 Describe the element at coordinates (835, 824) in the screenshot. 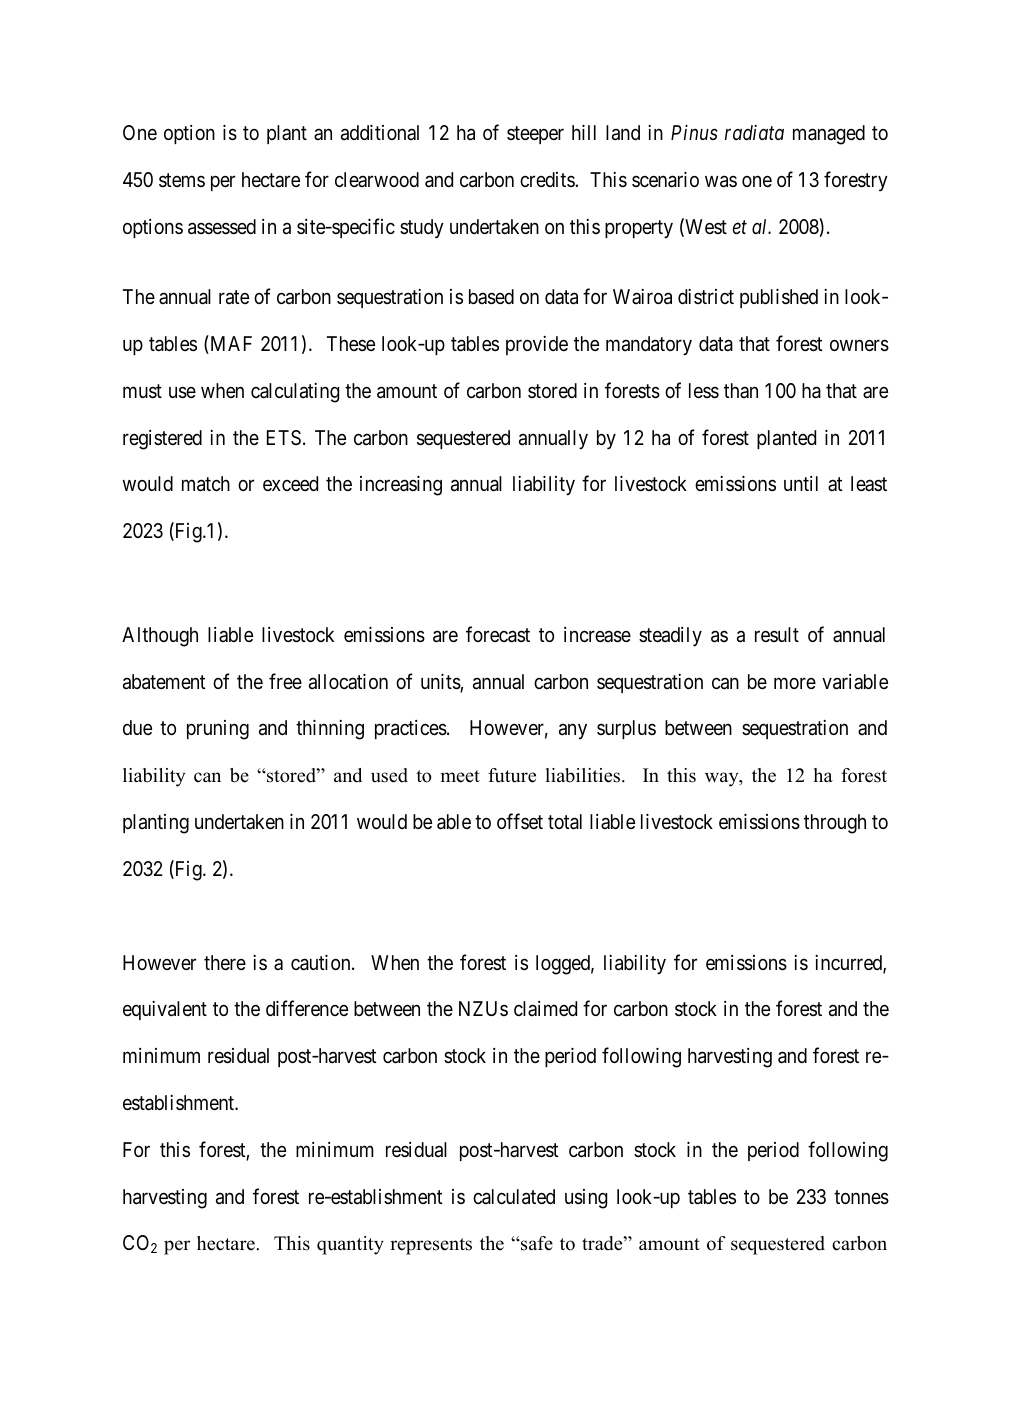

I see `through` at that location.
